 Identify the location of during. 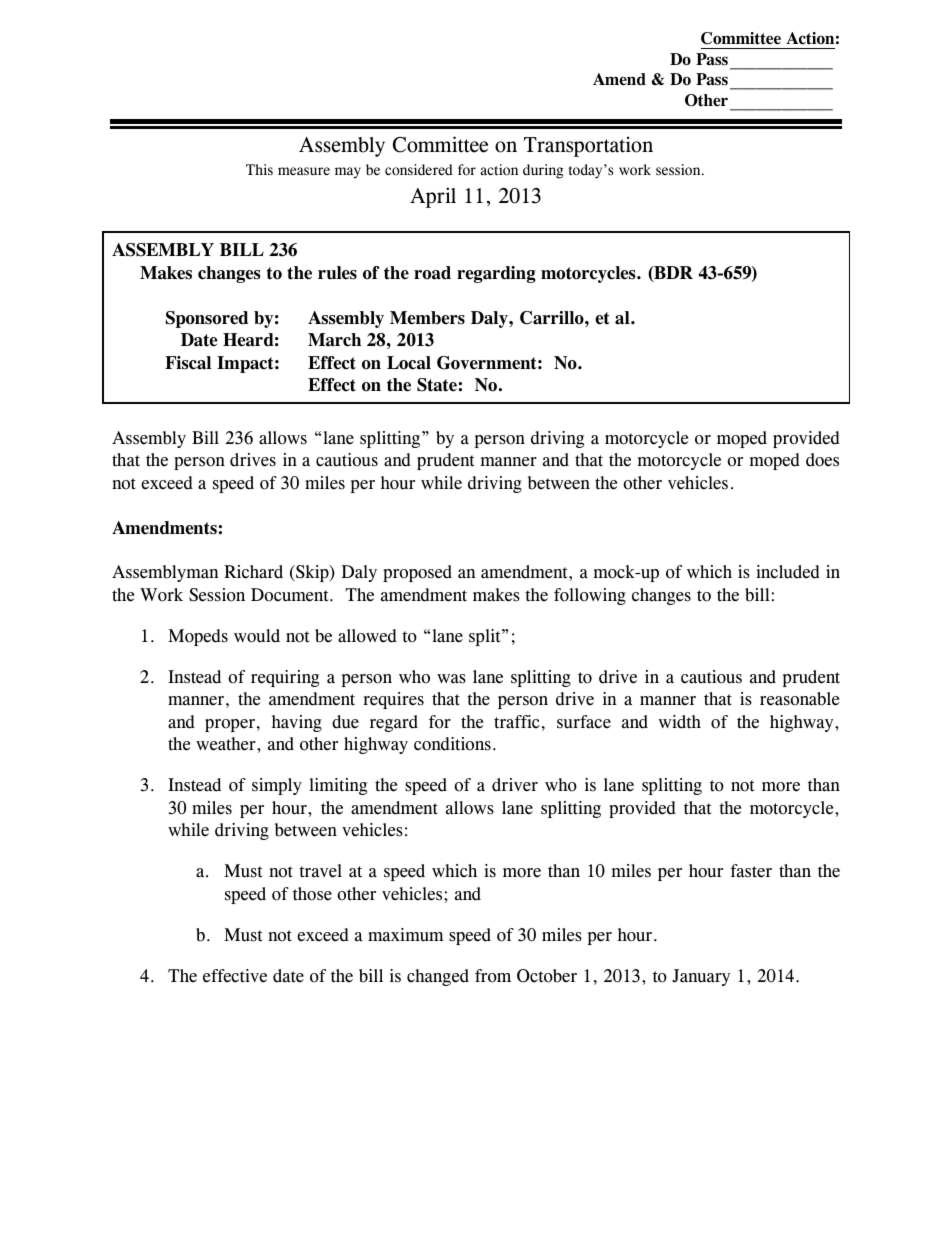
(543, 171).
